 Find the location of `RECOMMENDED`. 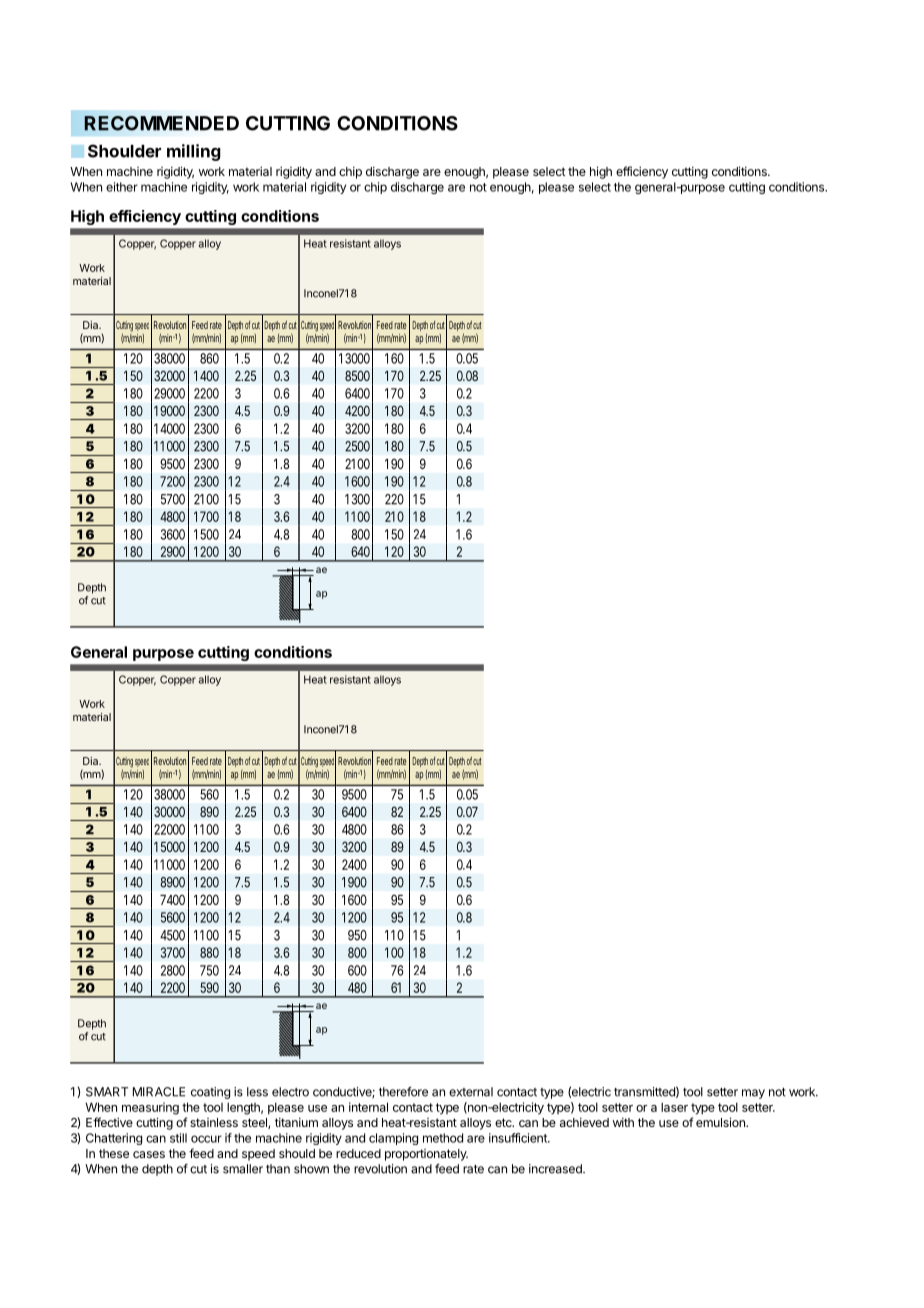

RECOMMENDED is located at coordinates (161, 123).
